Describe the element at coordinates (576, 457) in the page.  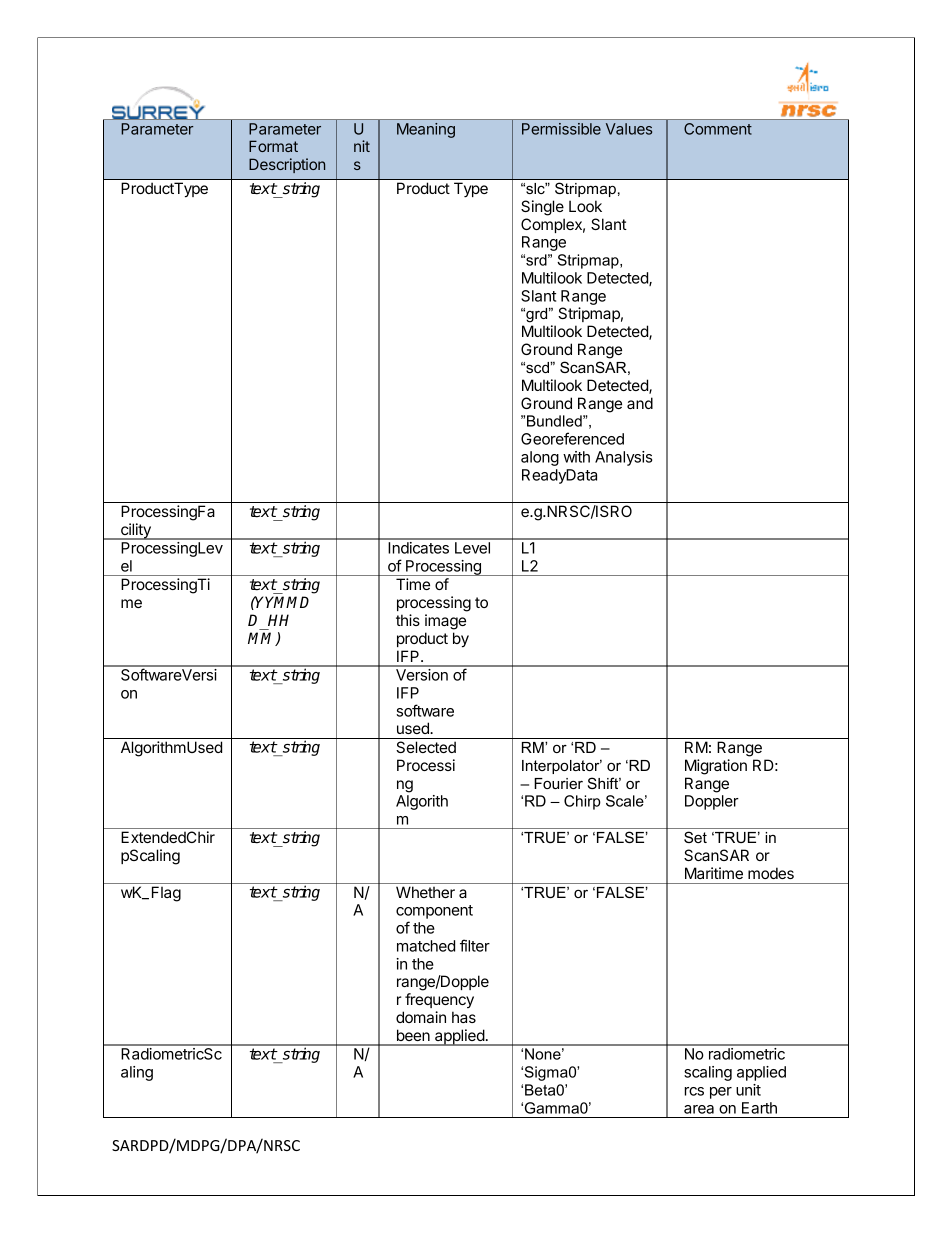
I see `with` at that location.
